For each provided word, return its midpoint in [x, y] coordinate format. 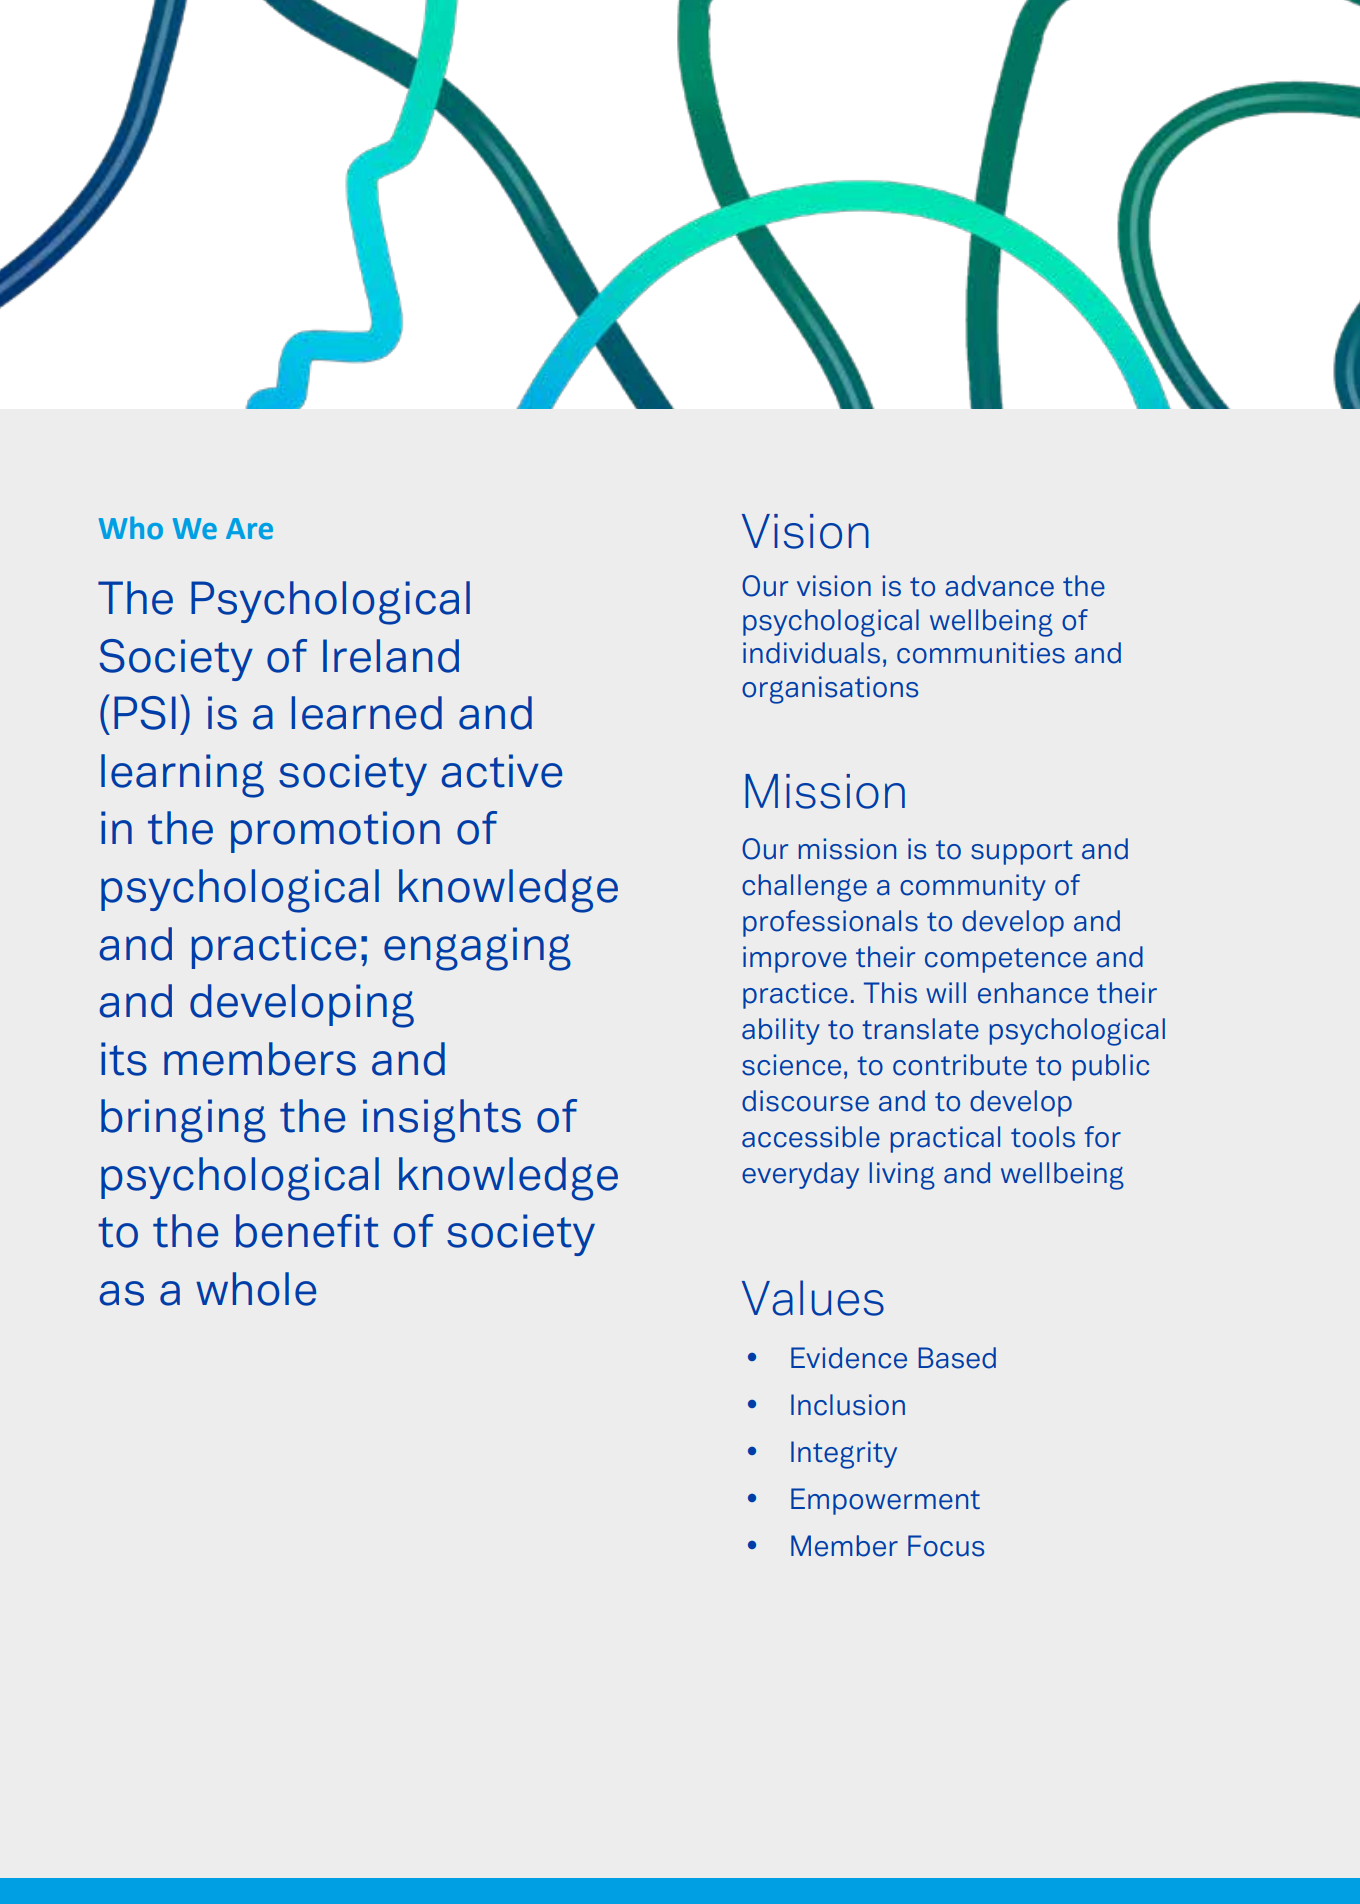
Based [957, 1358]
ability [781, 1031]
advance [999, 586]
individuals [811, 653]
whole [256, 1289]
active [502, 771]
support [1022, 852]
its [124, 1059]
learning [182, 776]
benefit [307, 1231]
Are [249, 529]
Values [813, 1298]
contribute [960, 1065]
